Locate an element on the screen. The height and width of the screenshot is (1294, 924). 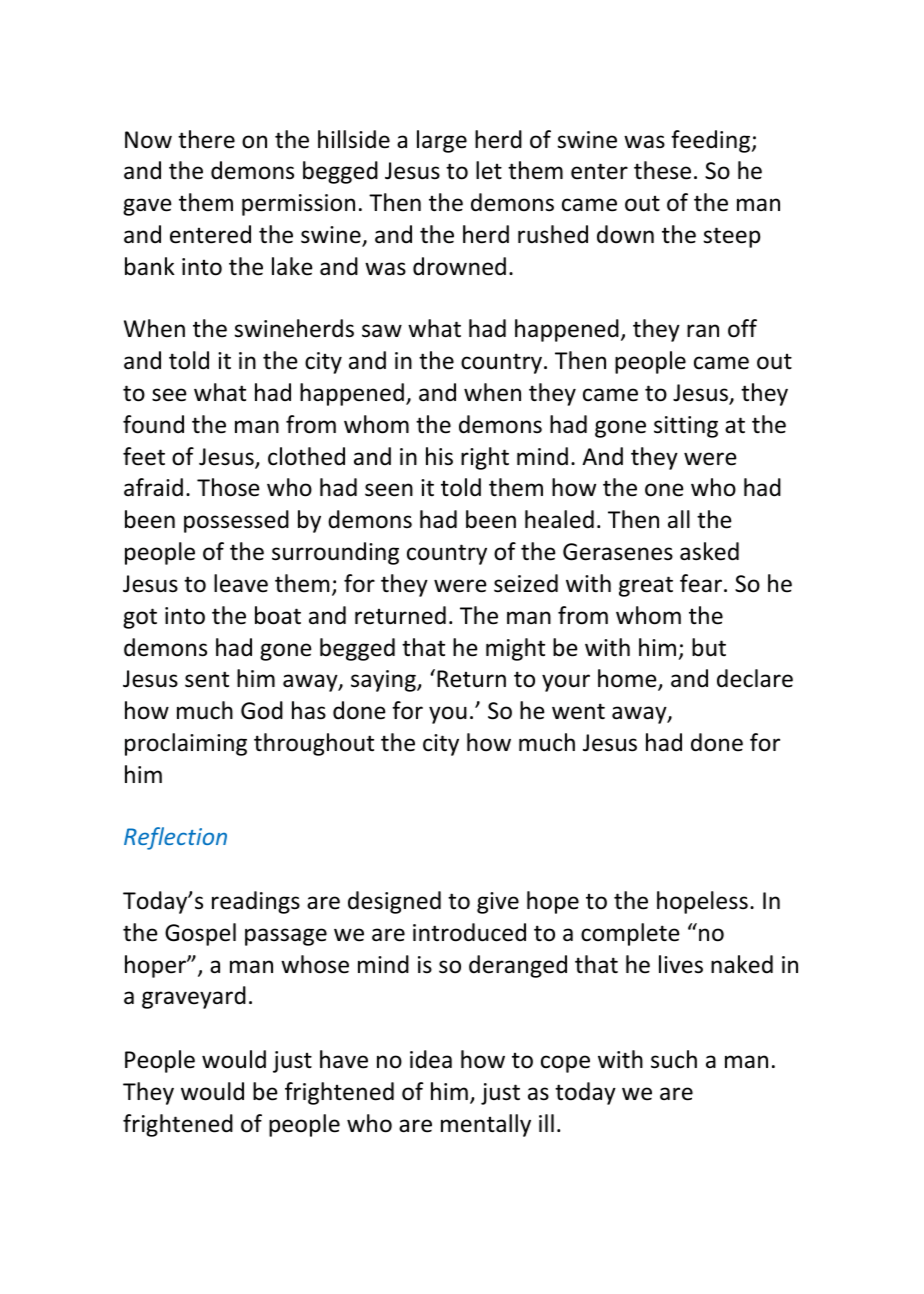
there is located at coordinates (206, 139).
